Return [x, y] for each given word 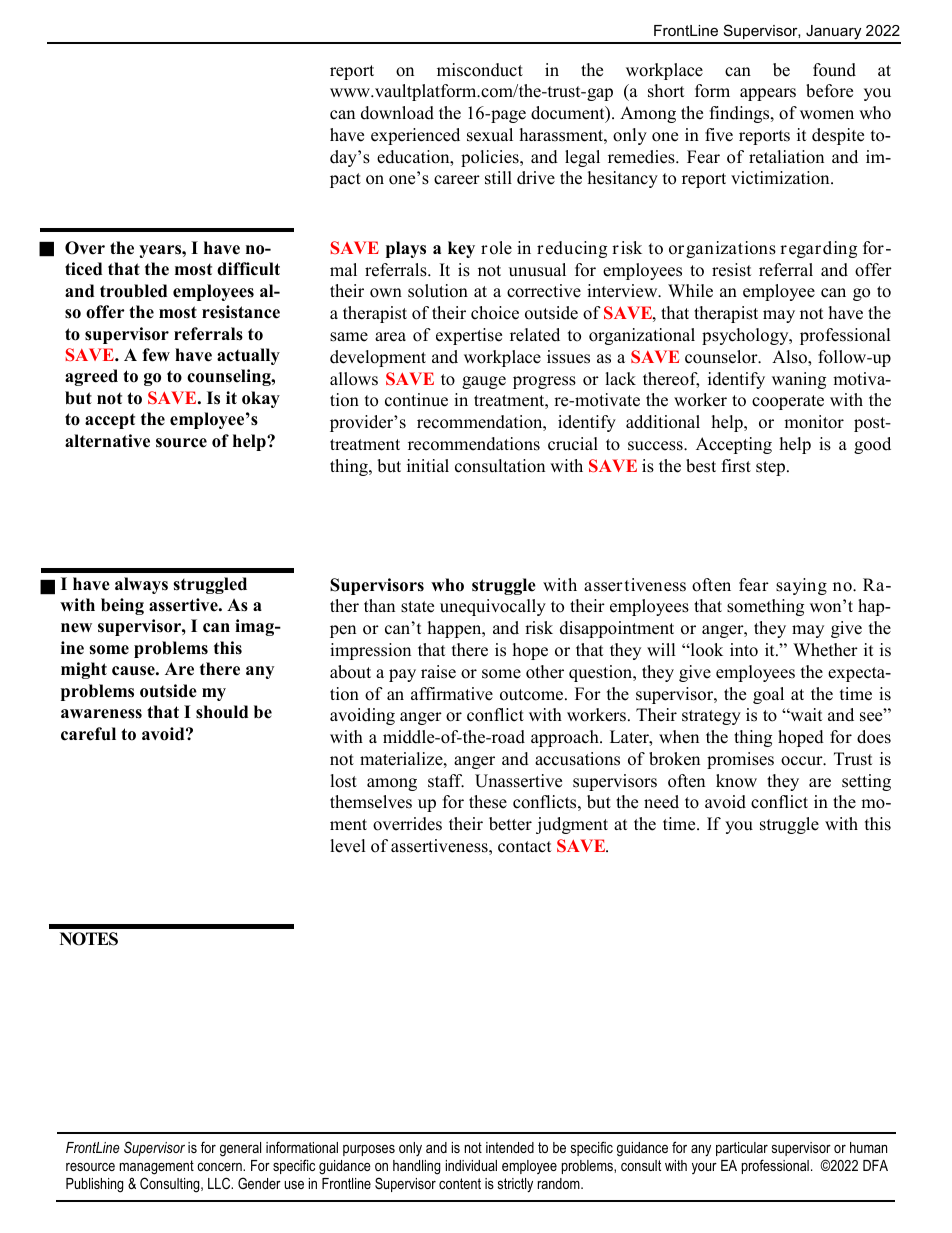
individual [471, 1165]
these [488, 802]
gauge [484, 382]
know [736, 781]
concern [220, 1167]
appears [768, 94]
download [397, 113]
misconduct [480, 70]
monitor [814, 422]
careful [88, 734]
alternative [107, 441]
